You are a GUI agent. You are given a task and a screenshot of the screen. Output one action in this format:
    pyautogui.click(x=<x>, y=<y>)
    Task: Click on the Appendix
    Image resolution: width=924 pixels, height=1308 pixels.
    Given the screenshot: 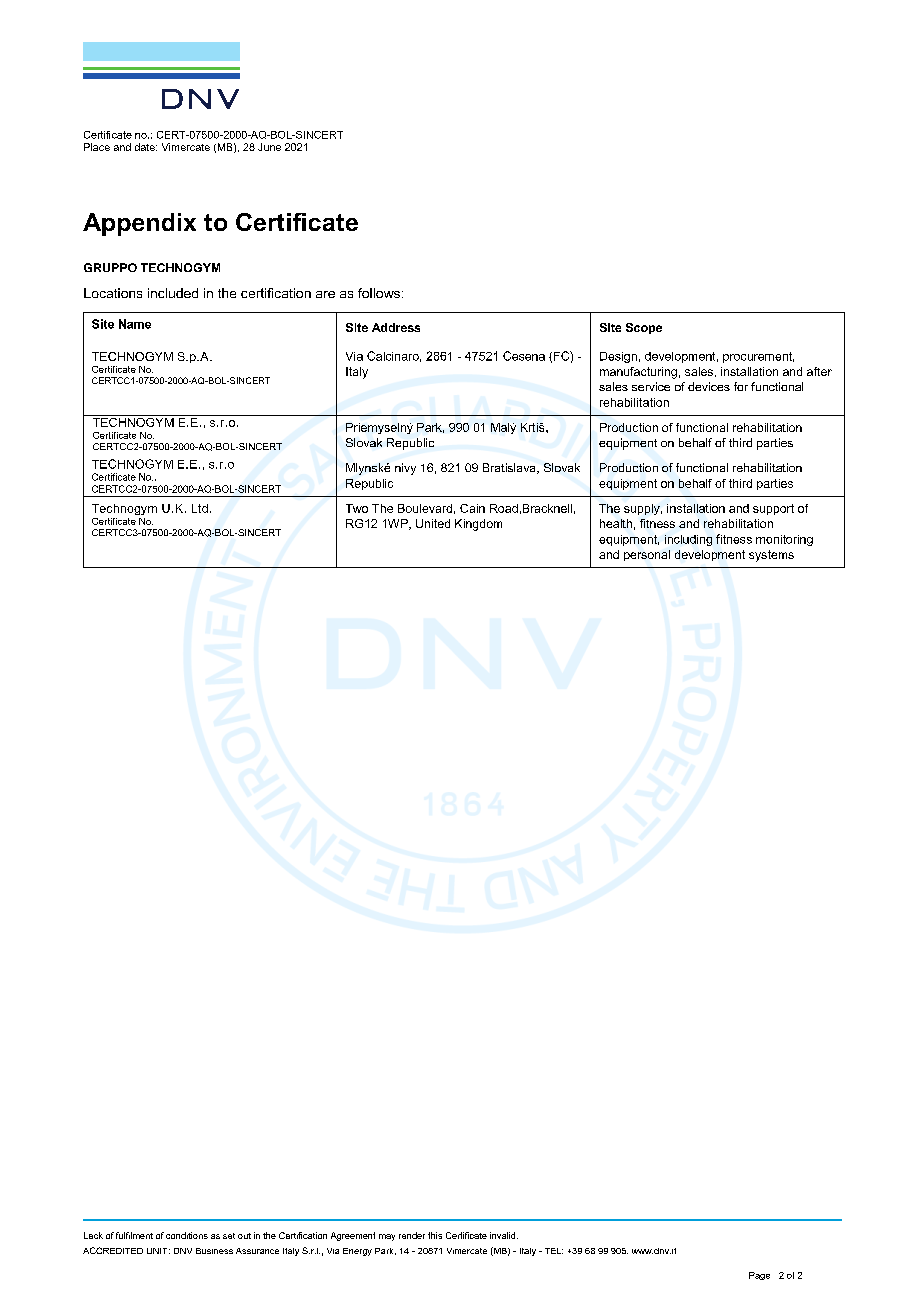 What is the action you would take?
    pyautogui.click(x=139, y=224)
